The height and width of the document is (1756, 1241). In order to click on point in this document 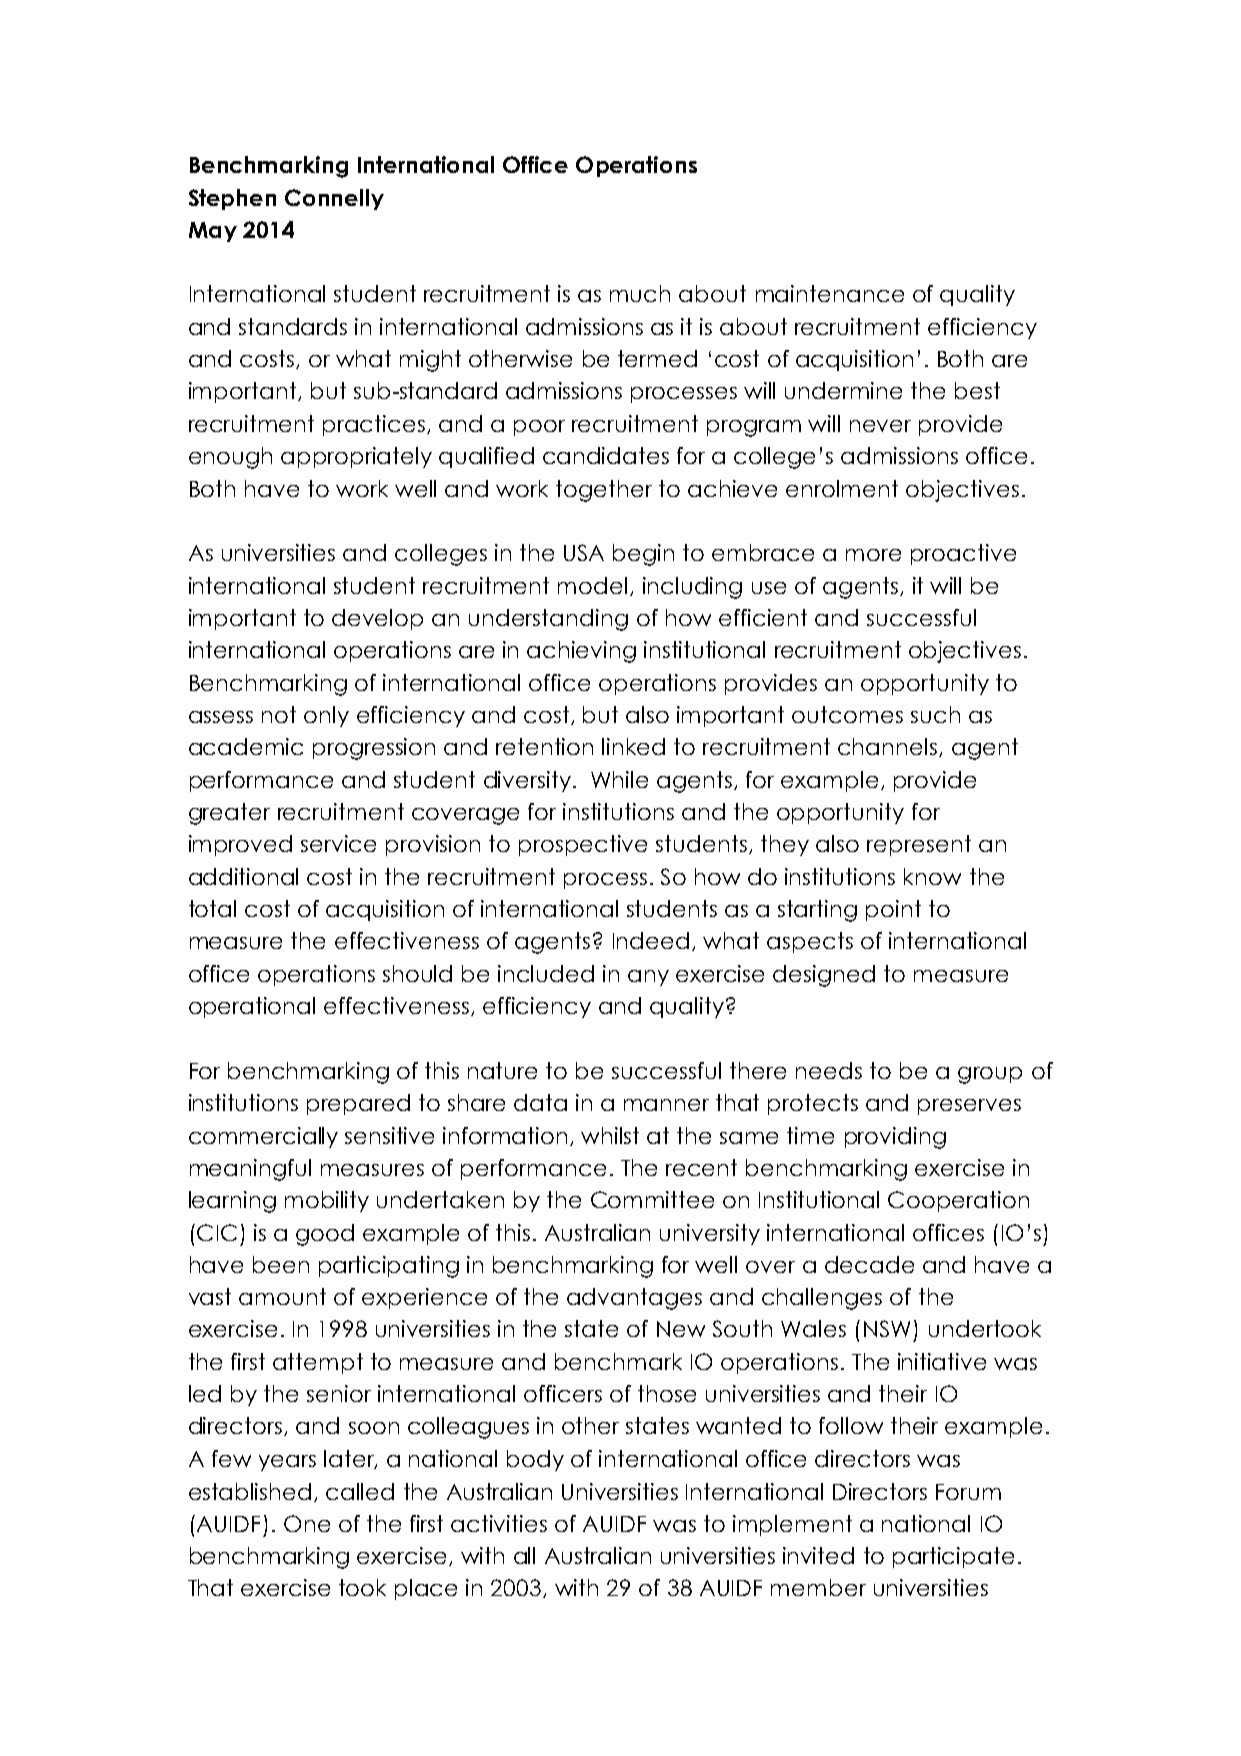, I will do `click(893, 910)`.
